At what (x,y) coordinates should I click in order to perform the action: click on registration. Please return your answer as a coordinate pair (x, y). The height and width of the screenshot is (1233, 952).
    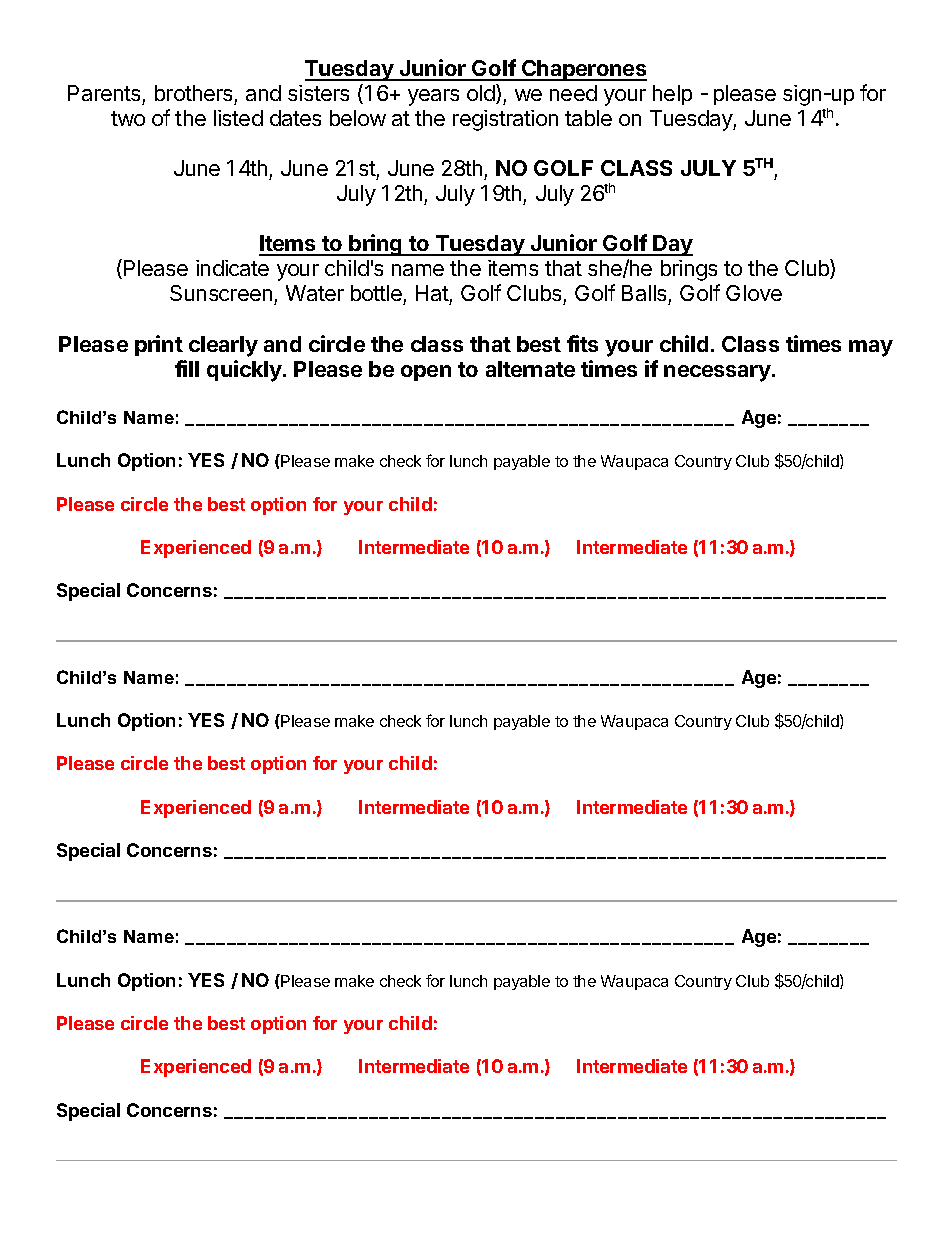
    Looking at the image, I should click on (505, 120).
